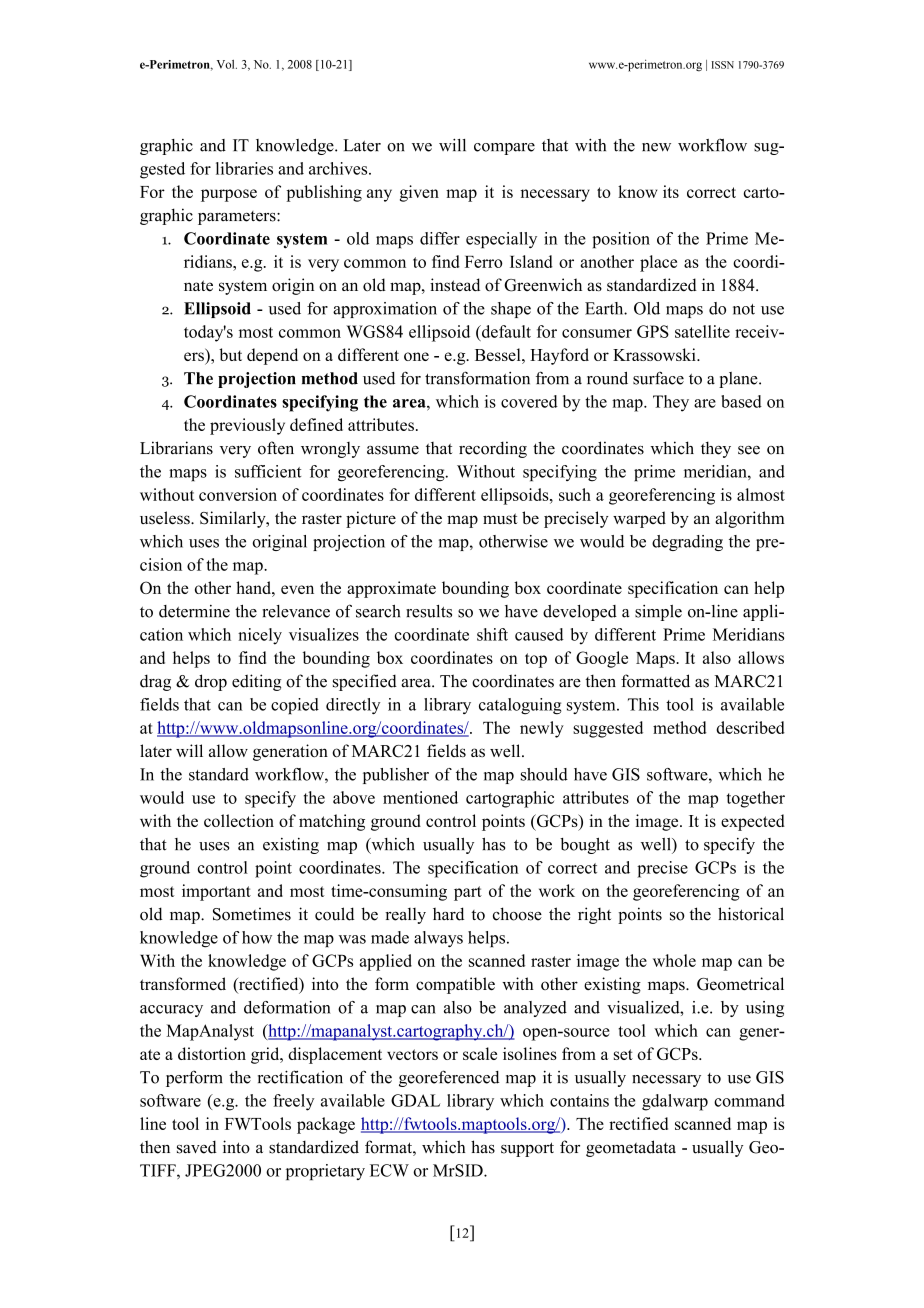 The height and width of the document is (1308, 924). Describe the element at coordinates (504, 149) in the document. I see `compare` at that location.
